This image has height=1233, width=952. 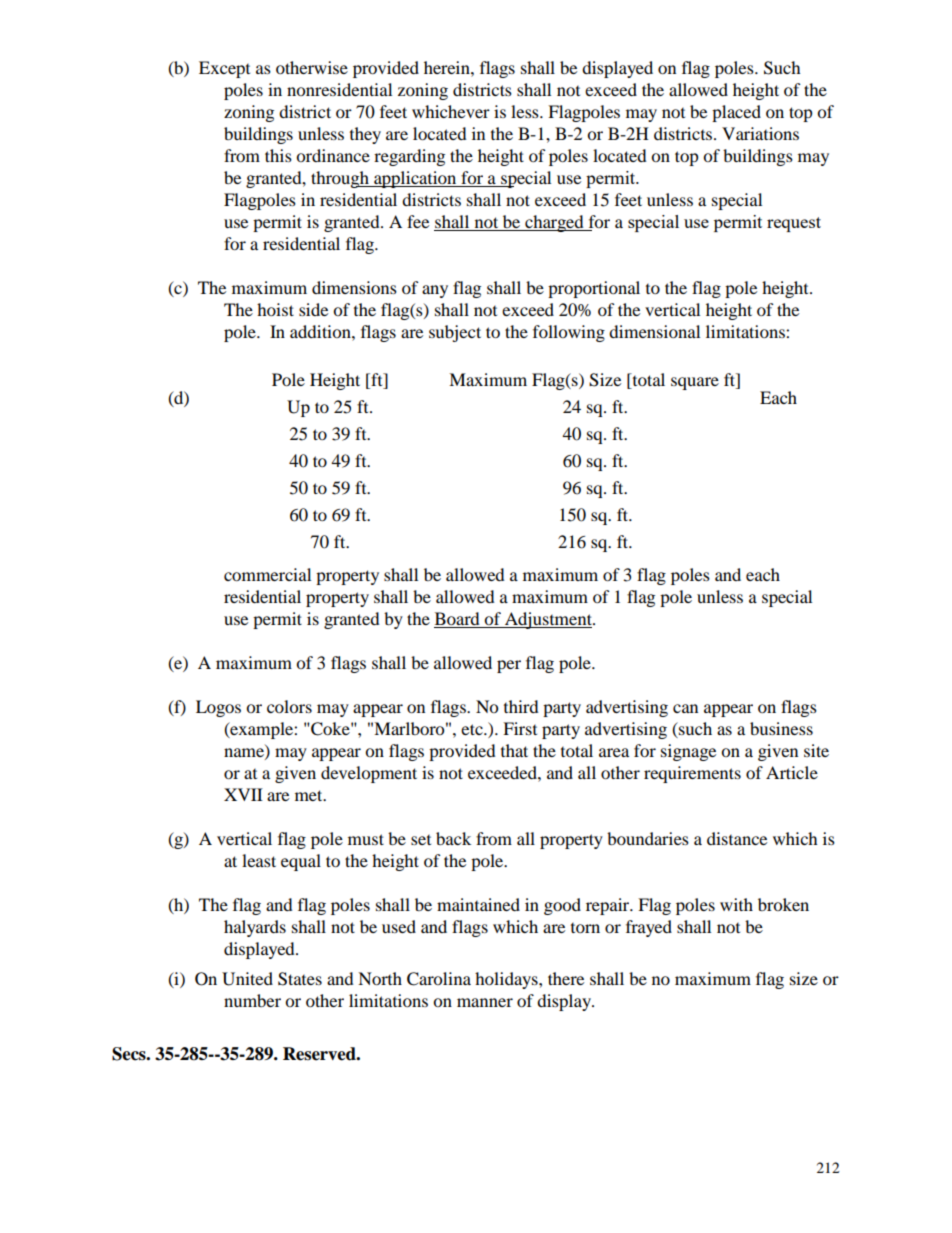 I want to click on placed, so click(x=736, y=113).
